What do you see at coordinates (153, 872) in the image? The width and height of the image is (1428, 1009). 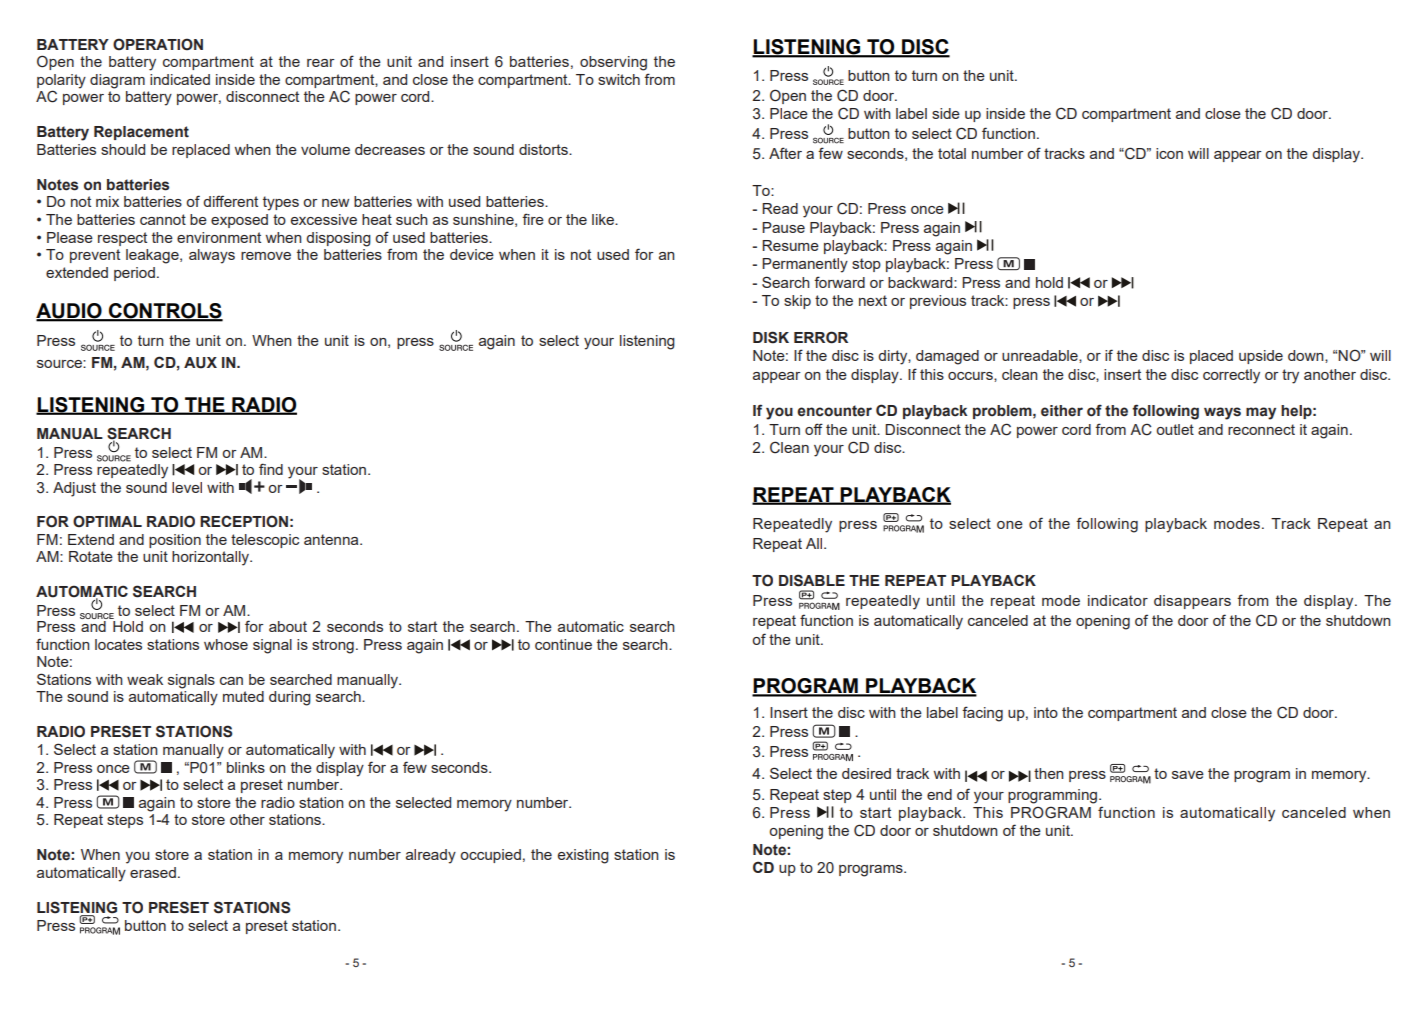 I see `erased` at bounding box center [153, 872].
